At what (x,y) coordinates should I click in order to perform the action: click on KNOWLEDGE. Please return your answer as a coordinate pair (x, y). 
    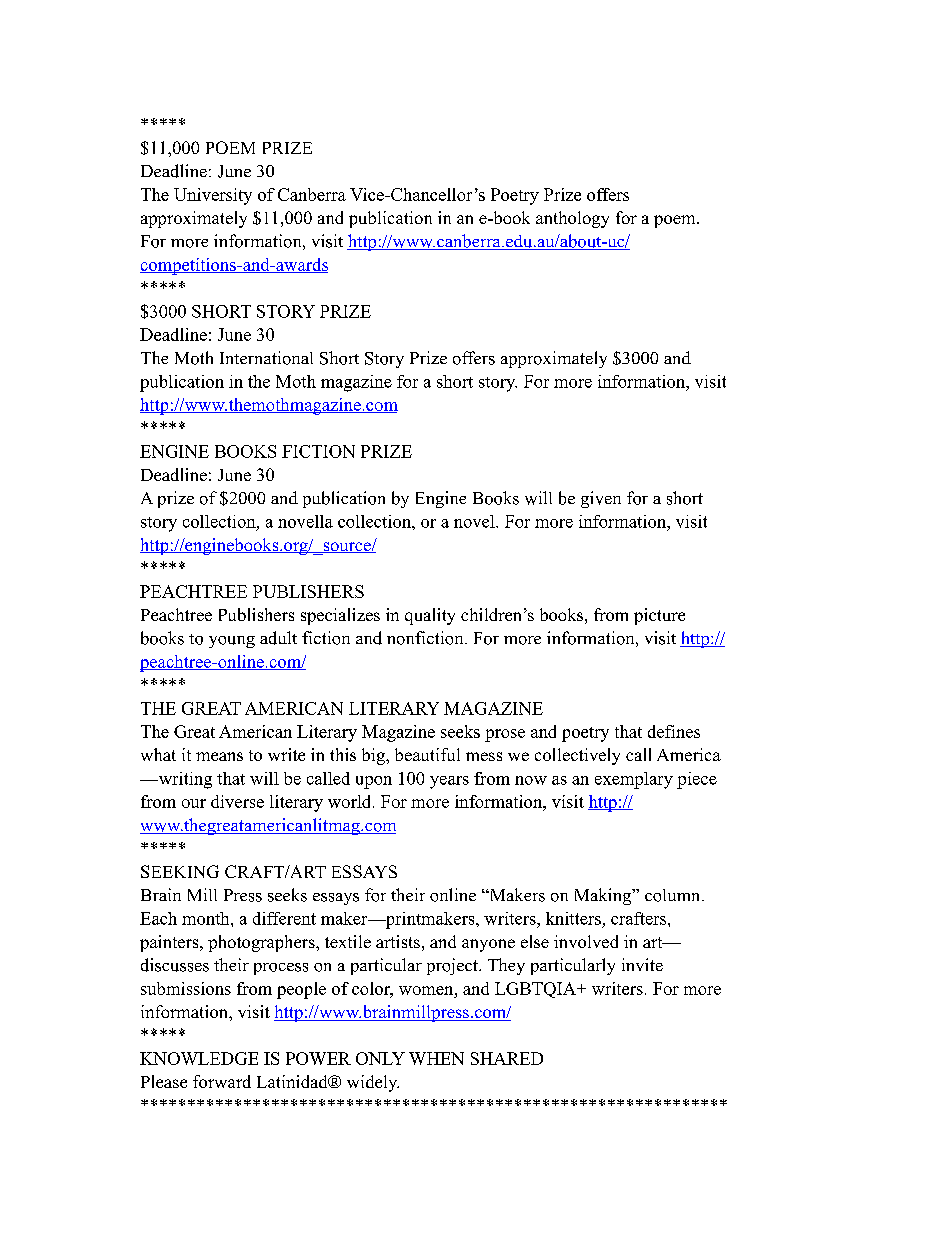
    Looking at the image, I should click on (199, 1058).
